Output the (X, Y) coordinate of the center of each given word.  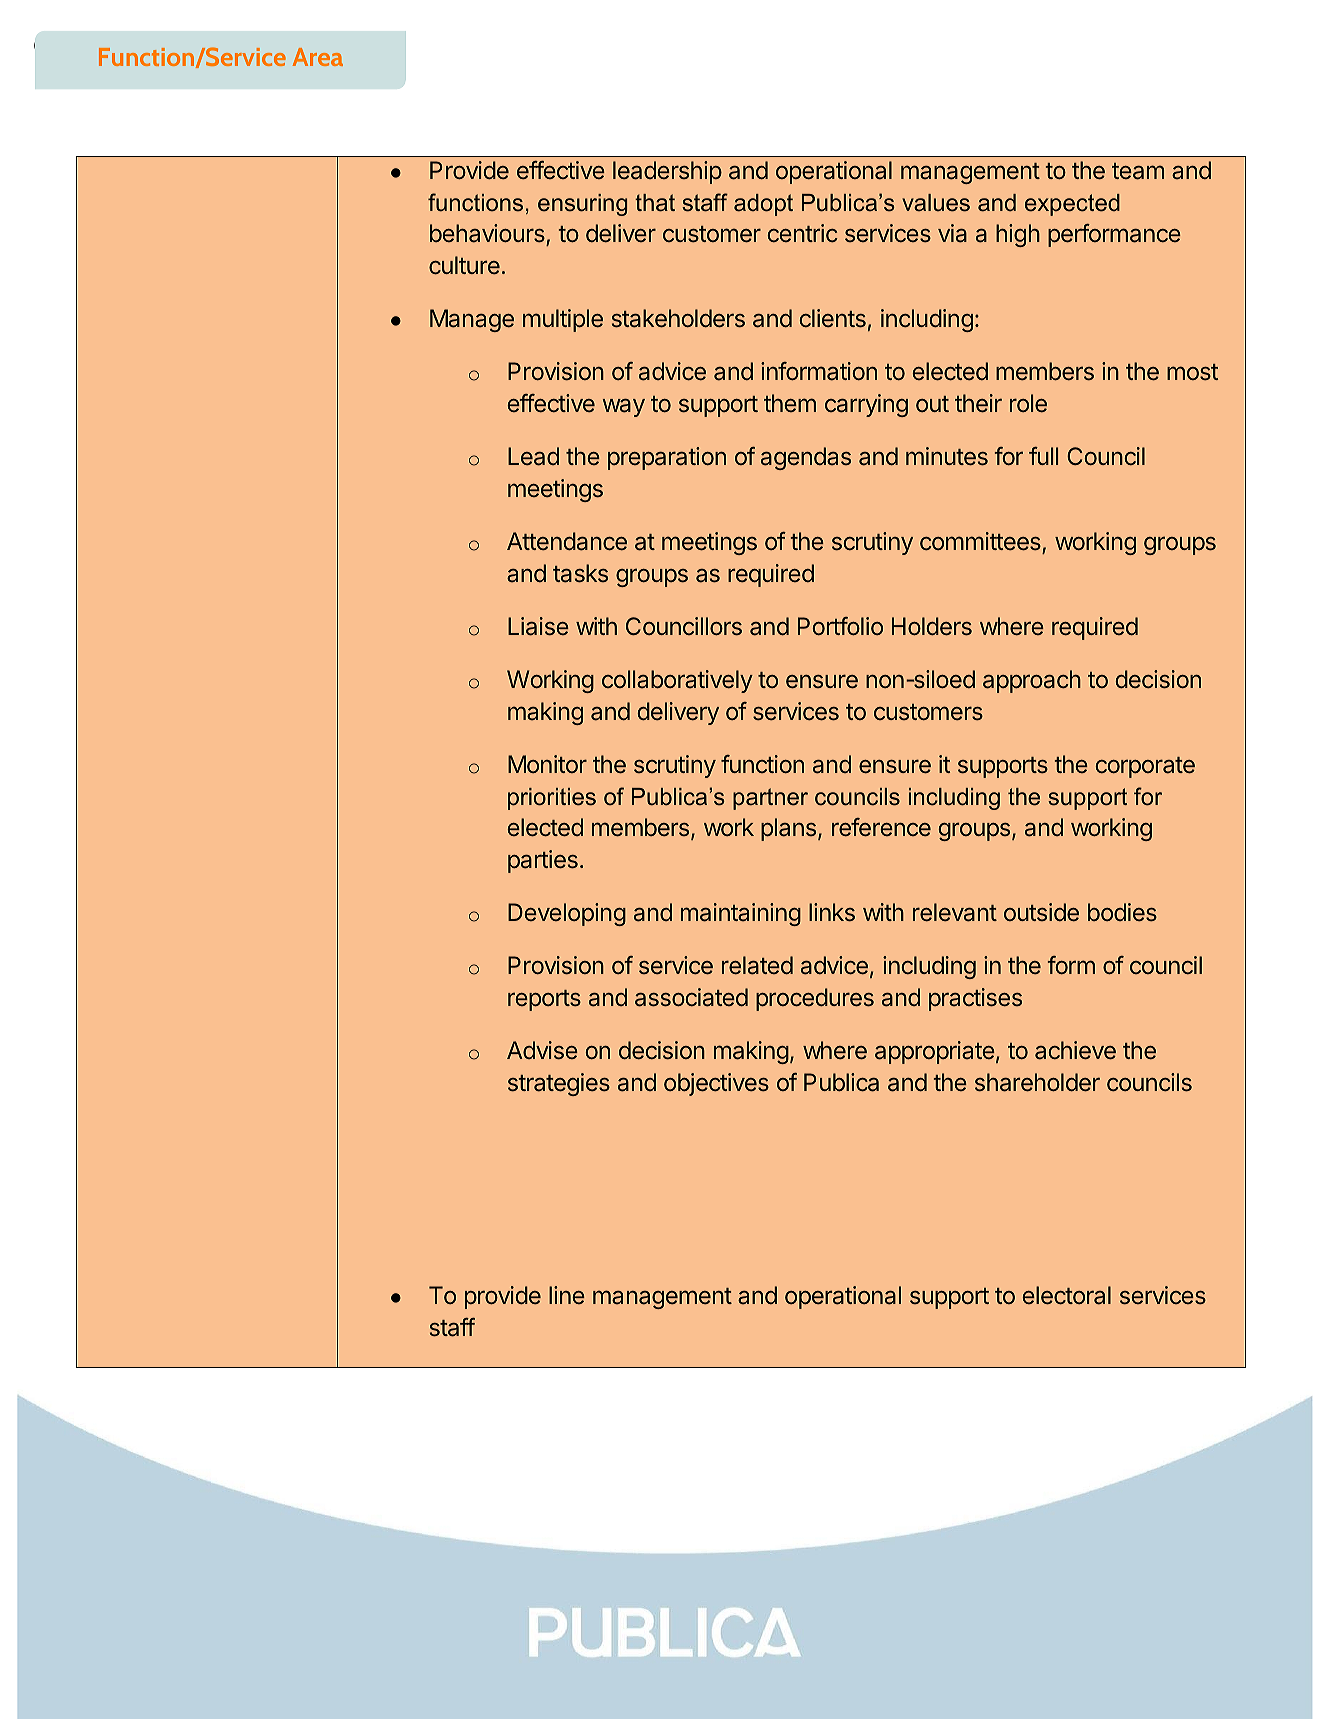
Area (318, 57)
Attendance (567, 541)
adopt (763, 205)
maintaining (741, 914)
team (1138, 171)
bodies (1122, 912)
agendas (806, 458)
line (567, 1295)
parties (543, 861)
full (1043, 456)
